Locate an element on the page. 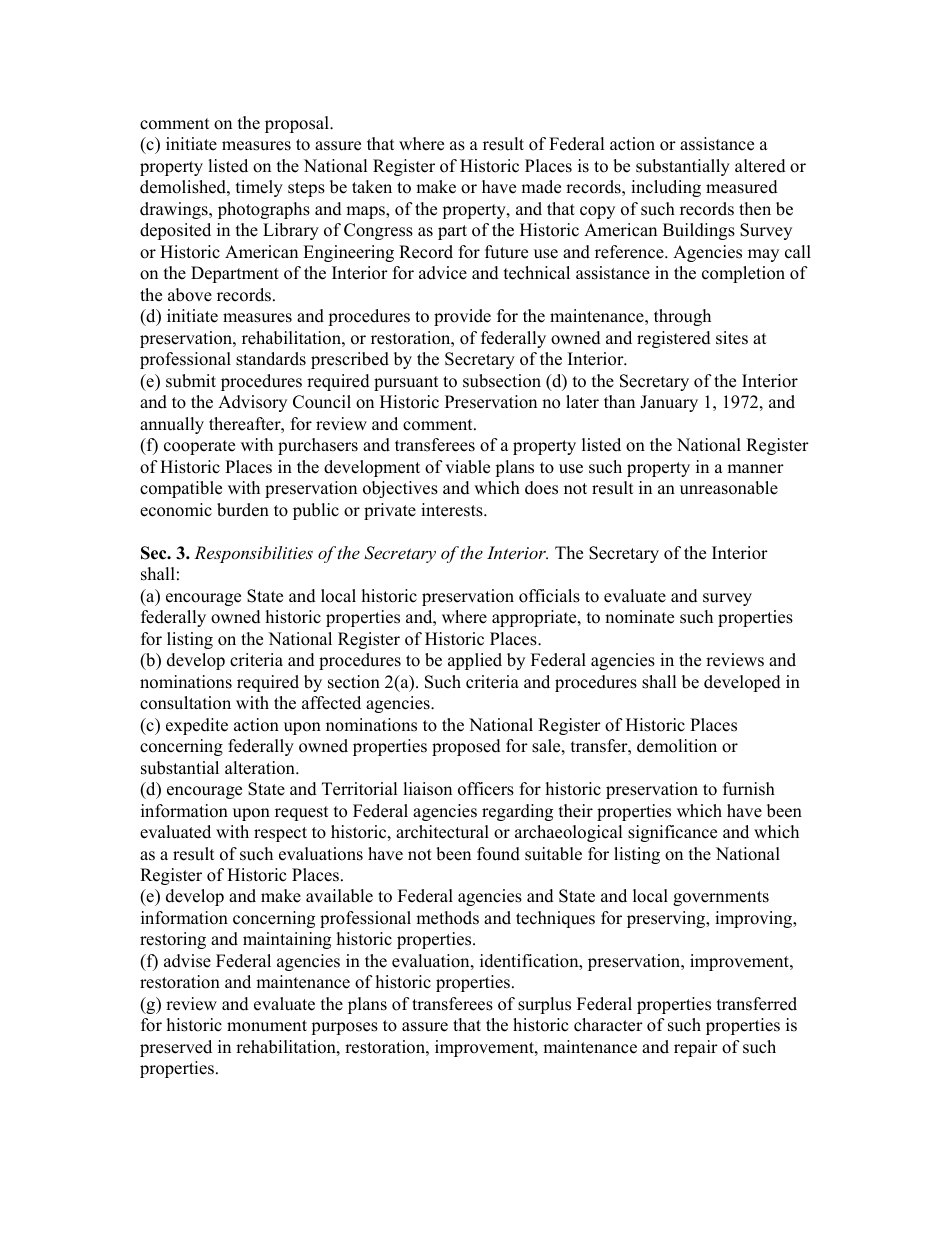 This page has width=952, height=1233. interests is located at coordinates (453, 510).
